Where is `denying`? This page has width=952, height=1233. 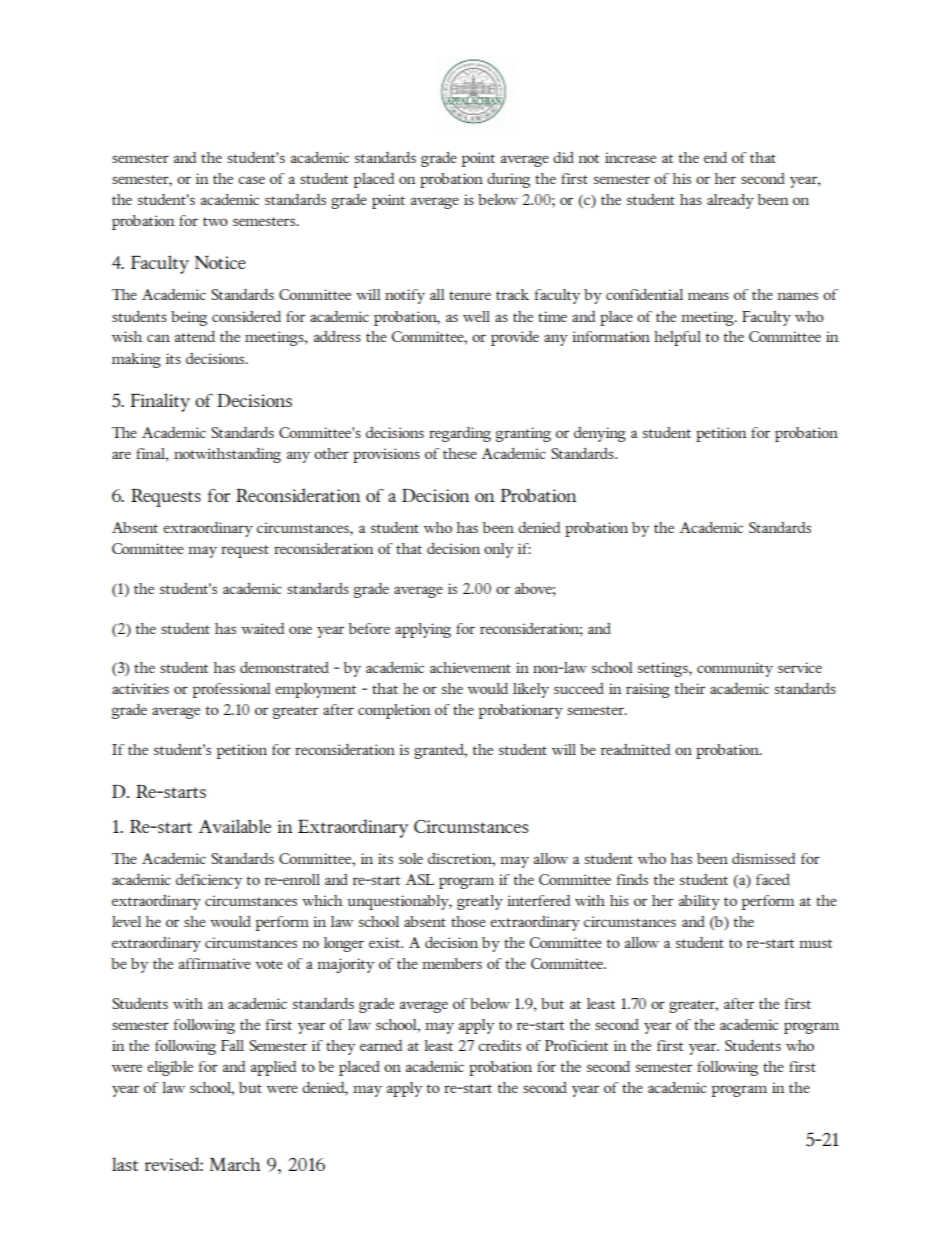 denying is located at coordinates (600, 434).
